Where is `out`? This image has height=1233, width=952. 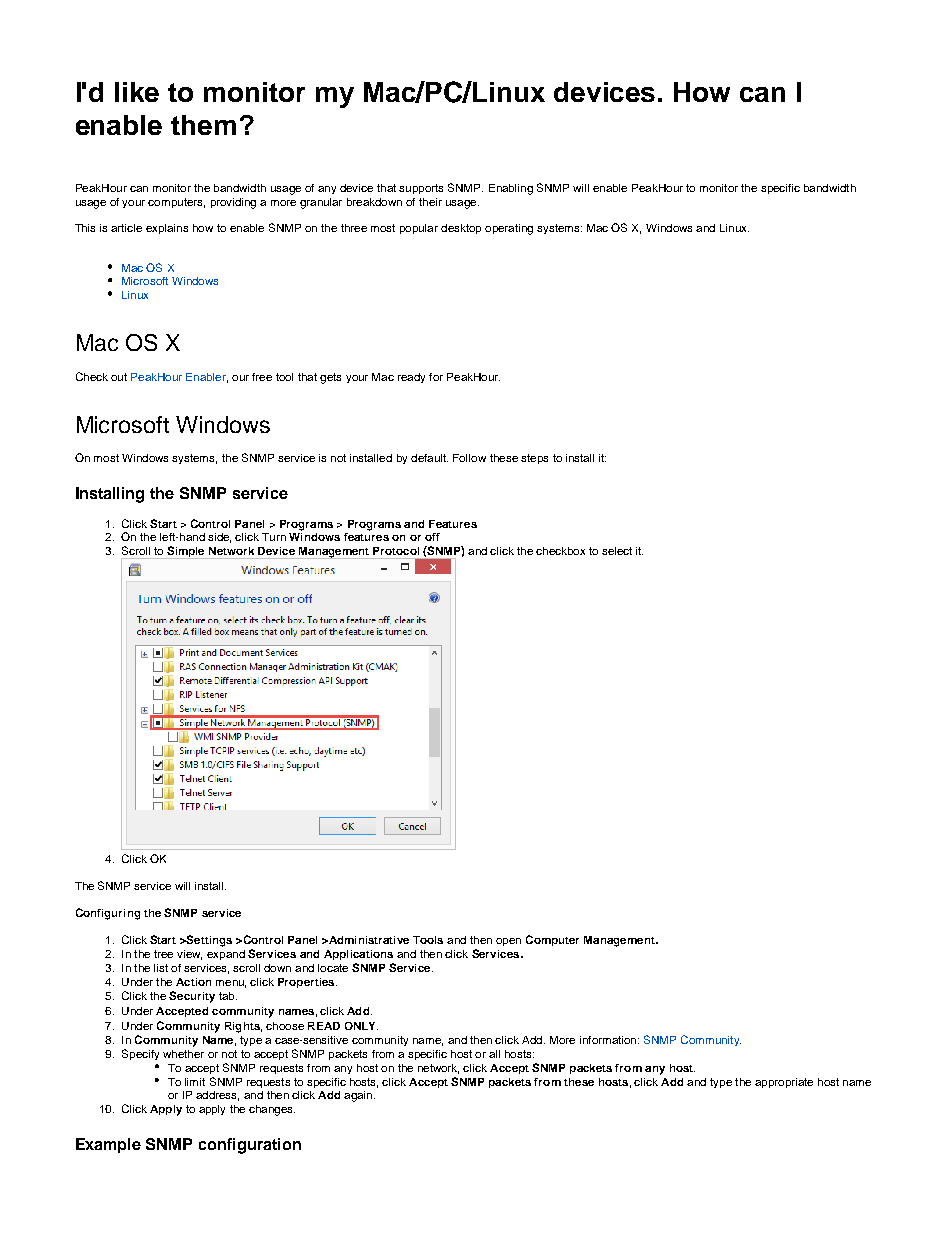
out is located at coordinates (119, 377).
